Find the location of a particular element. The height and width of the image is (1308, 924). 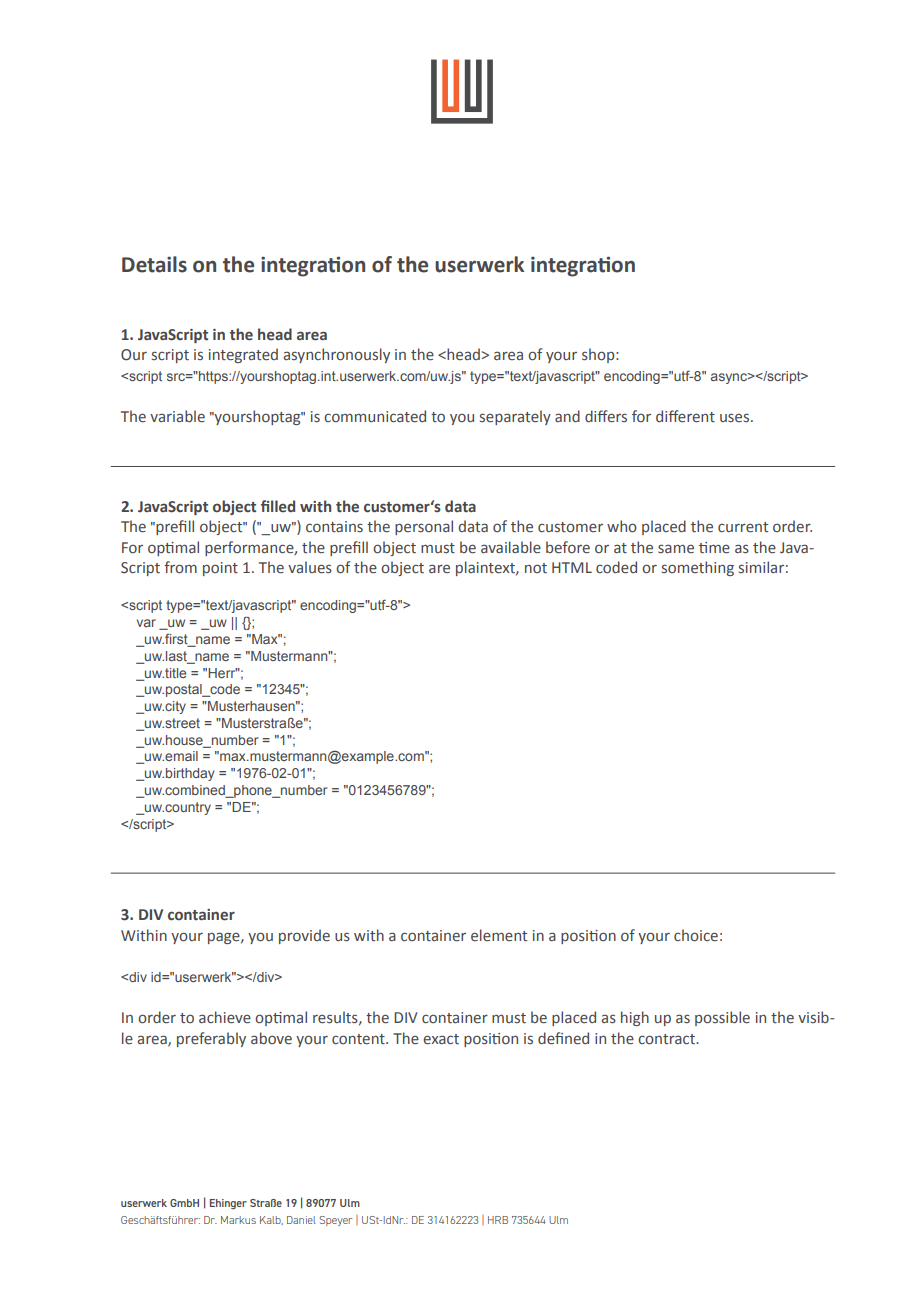

choice is located at coordinates (696, 935).
